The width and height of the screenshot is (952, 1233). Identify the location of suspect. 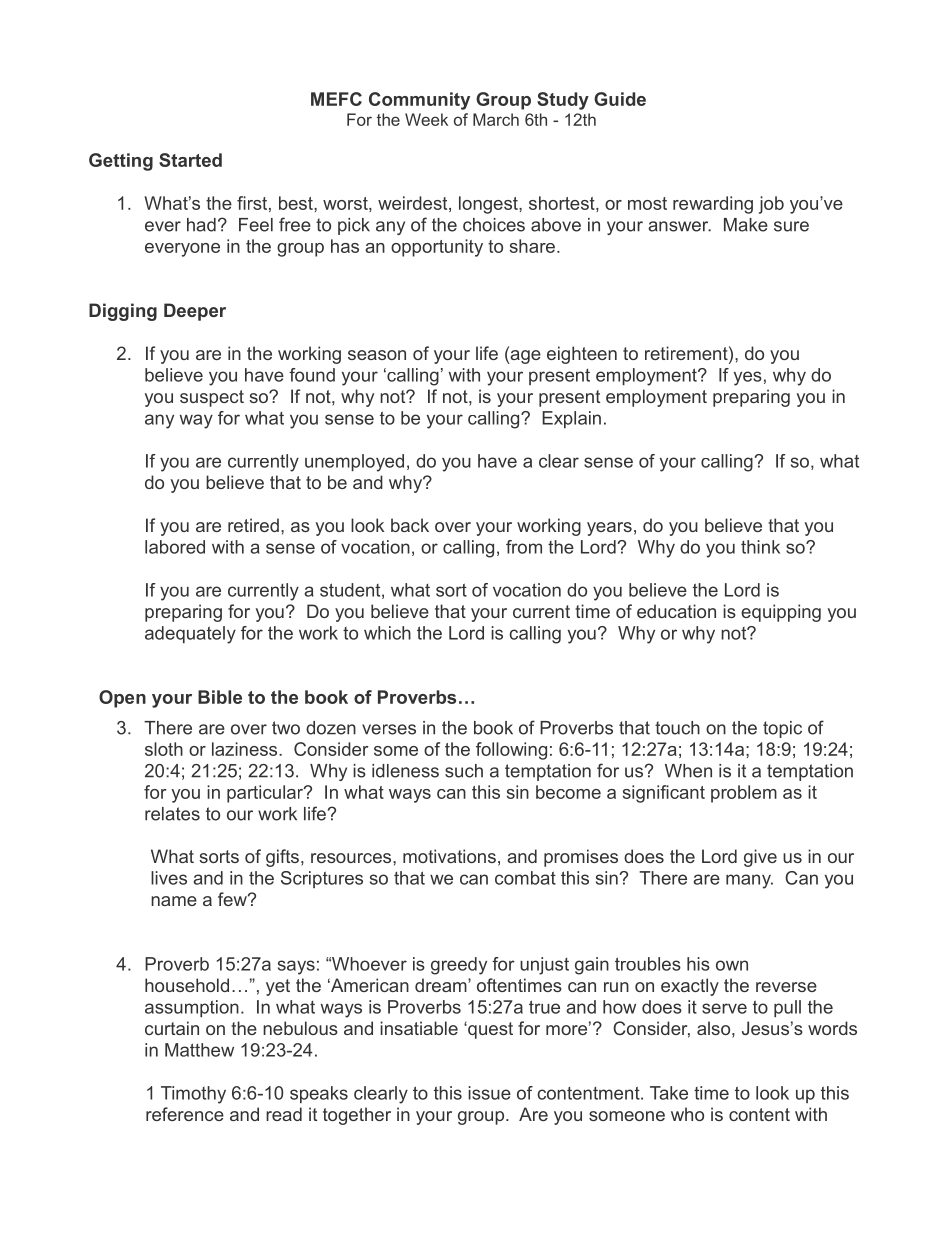
(212, 398).
